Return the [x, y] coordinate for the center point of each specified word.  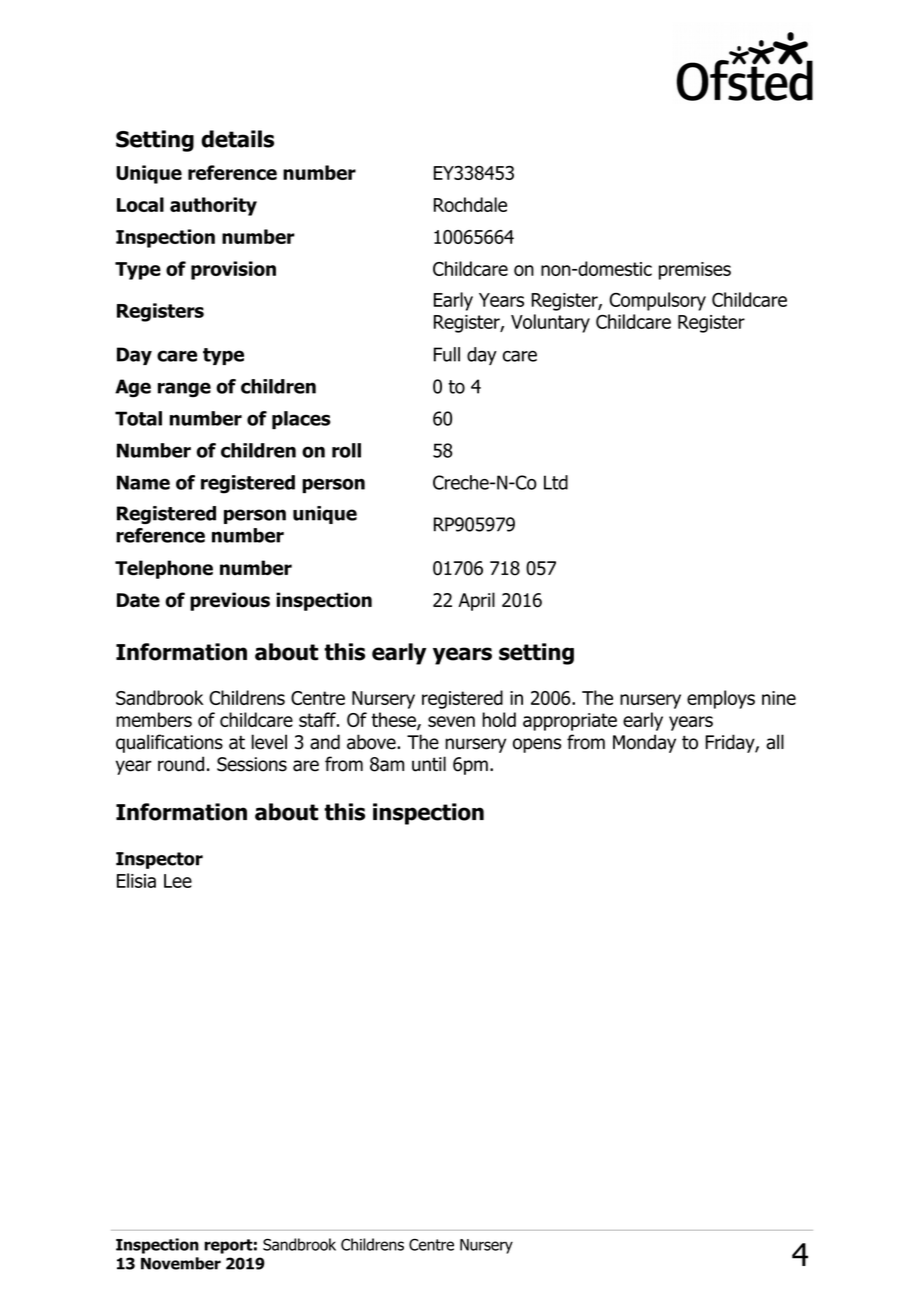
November [181, 1263]
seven [451, 721]
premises [695, 271]
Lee [178, 881]
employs [721, 699]
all [775, 742]
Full [447, 354]
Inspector [159, 860]
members [154, 719]
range [184, 390]
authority [213, 206]
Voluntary [550, 323]
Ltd [556, 482]
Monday [644, 743]
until [429, 764]
